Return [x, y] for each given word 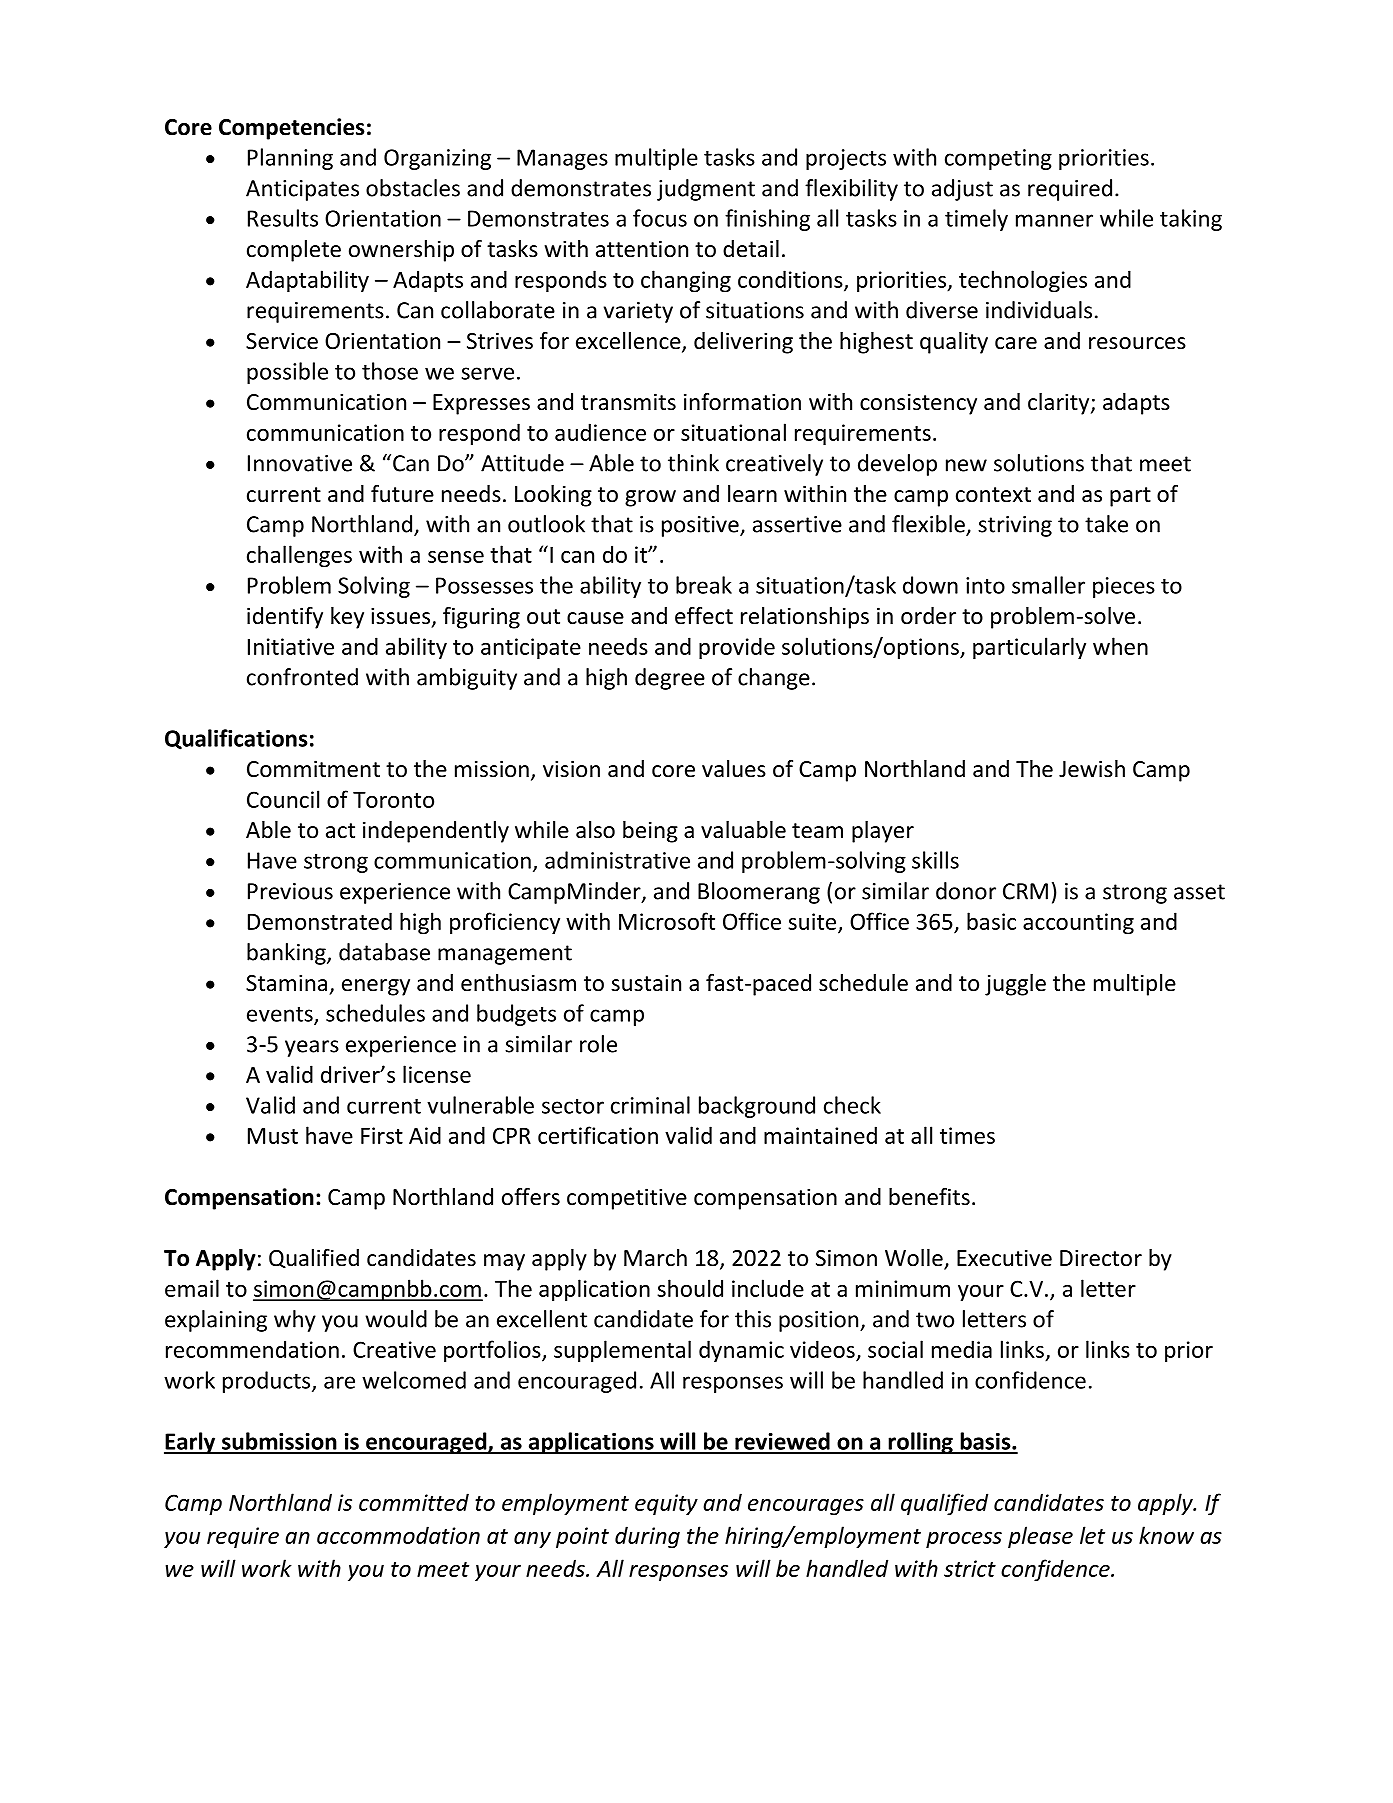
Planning [290, 159]
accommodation [398, 1535]
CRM [1025, 891]
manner [1054, 220]
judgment [706, 190]
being [650, 832]
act [340, 831]
